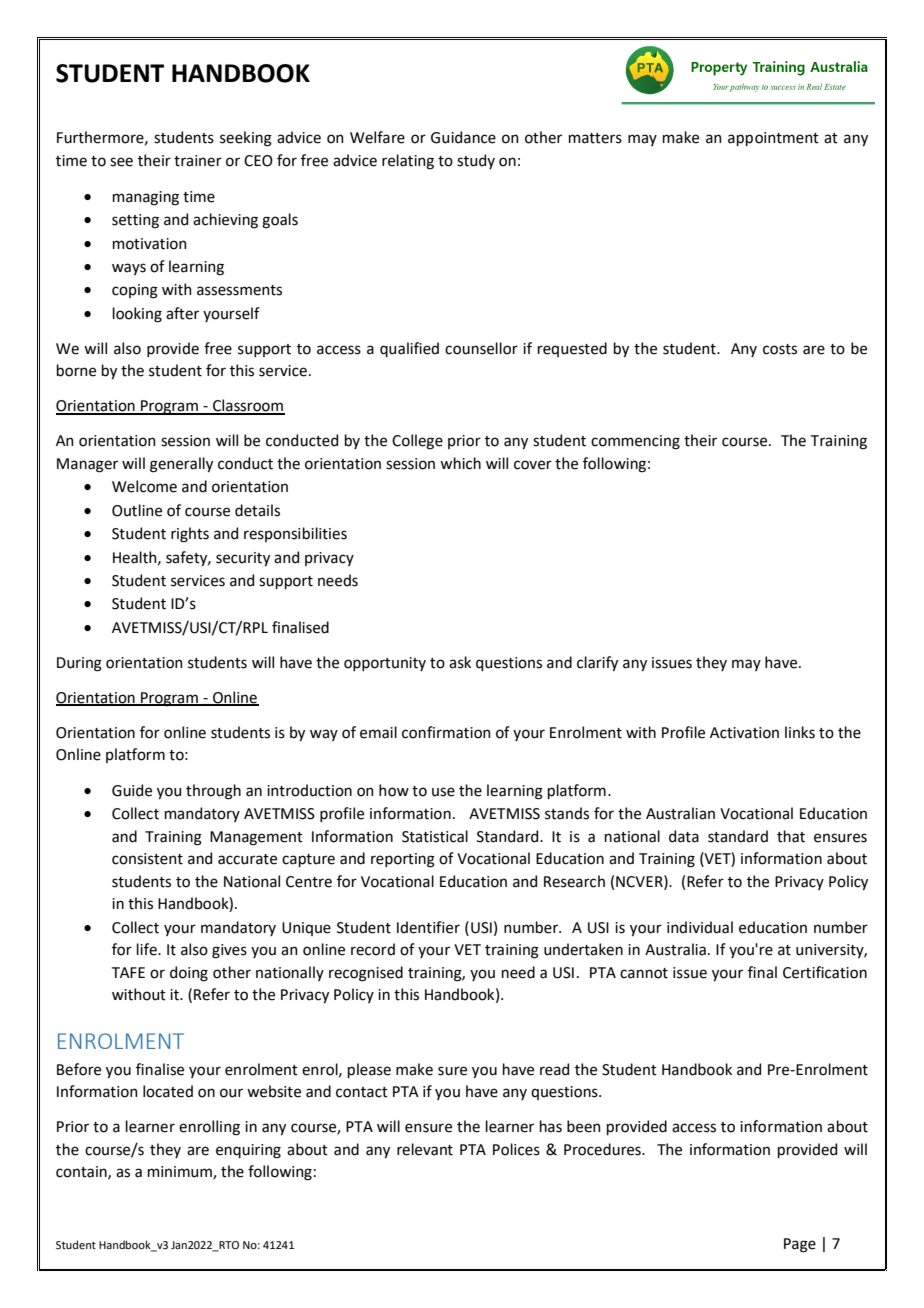 Image resolution: width=924 pixels, height=1308 pixels. Describe the element at coordinates (773, 139) in the document. I see `appointment` at that location.
